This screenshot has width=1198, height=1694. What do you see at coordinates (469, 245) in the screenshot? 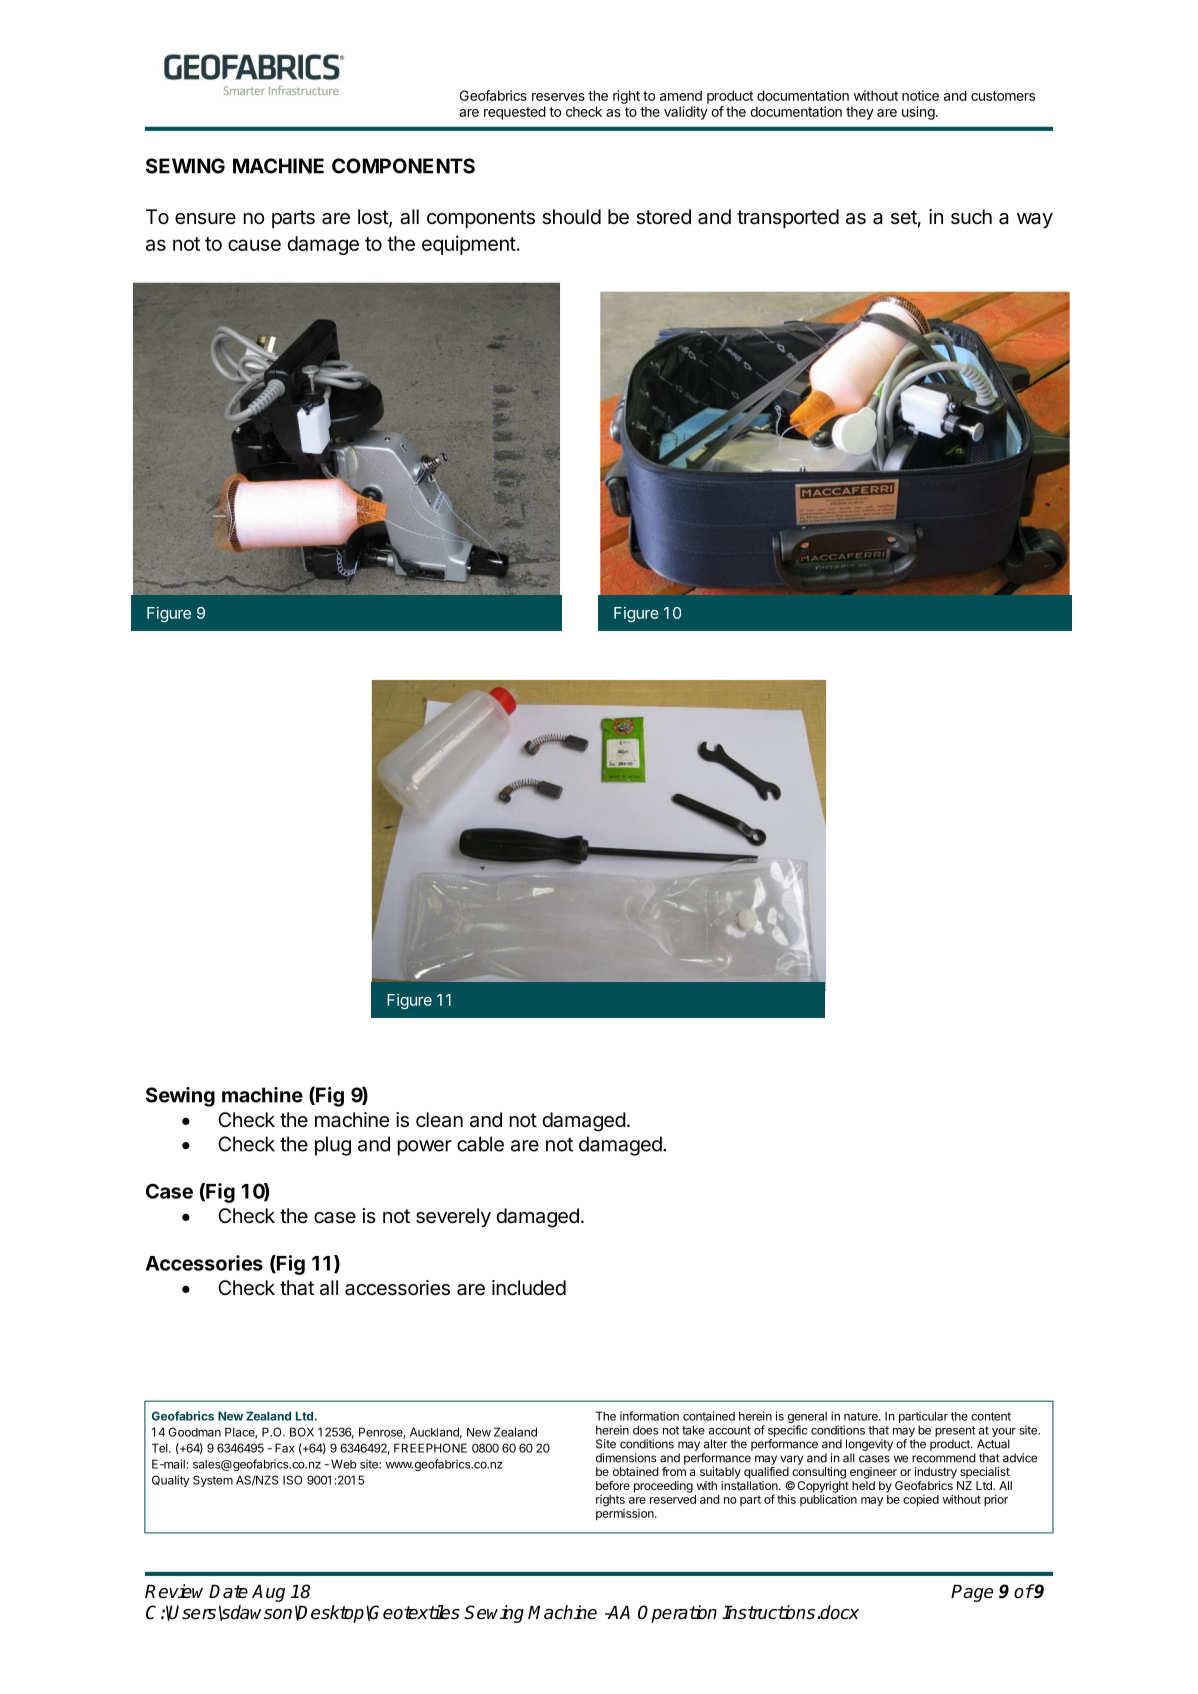
I see `equipment` at bounding box center [469, 245].
